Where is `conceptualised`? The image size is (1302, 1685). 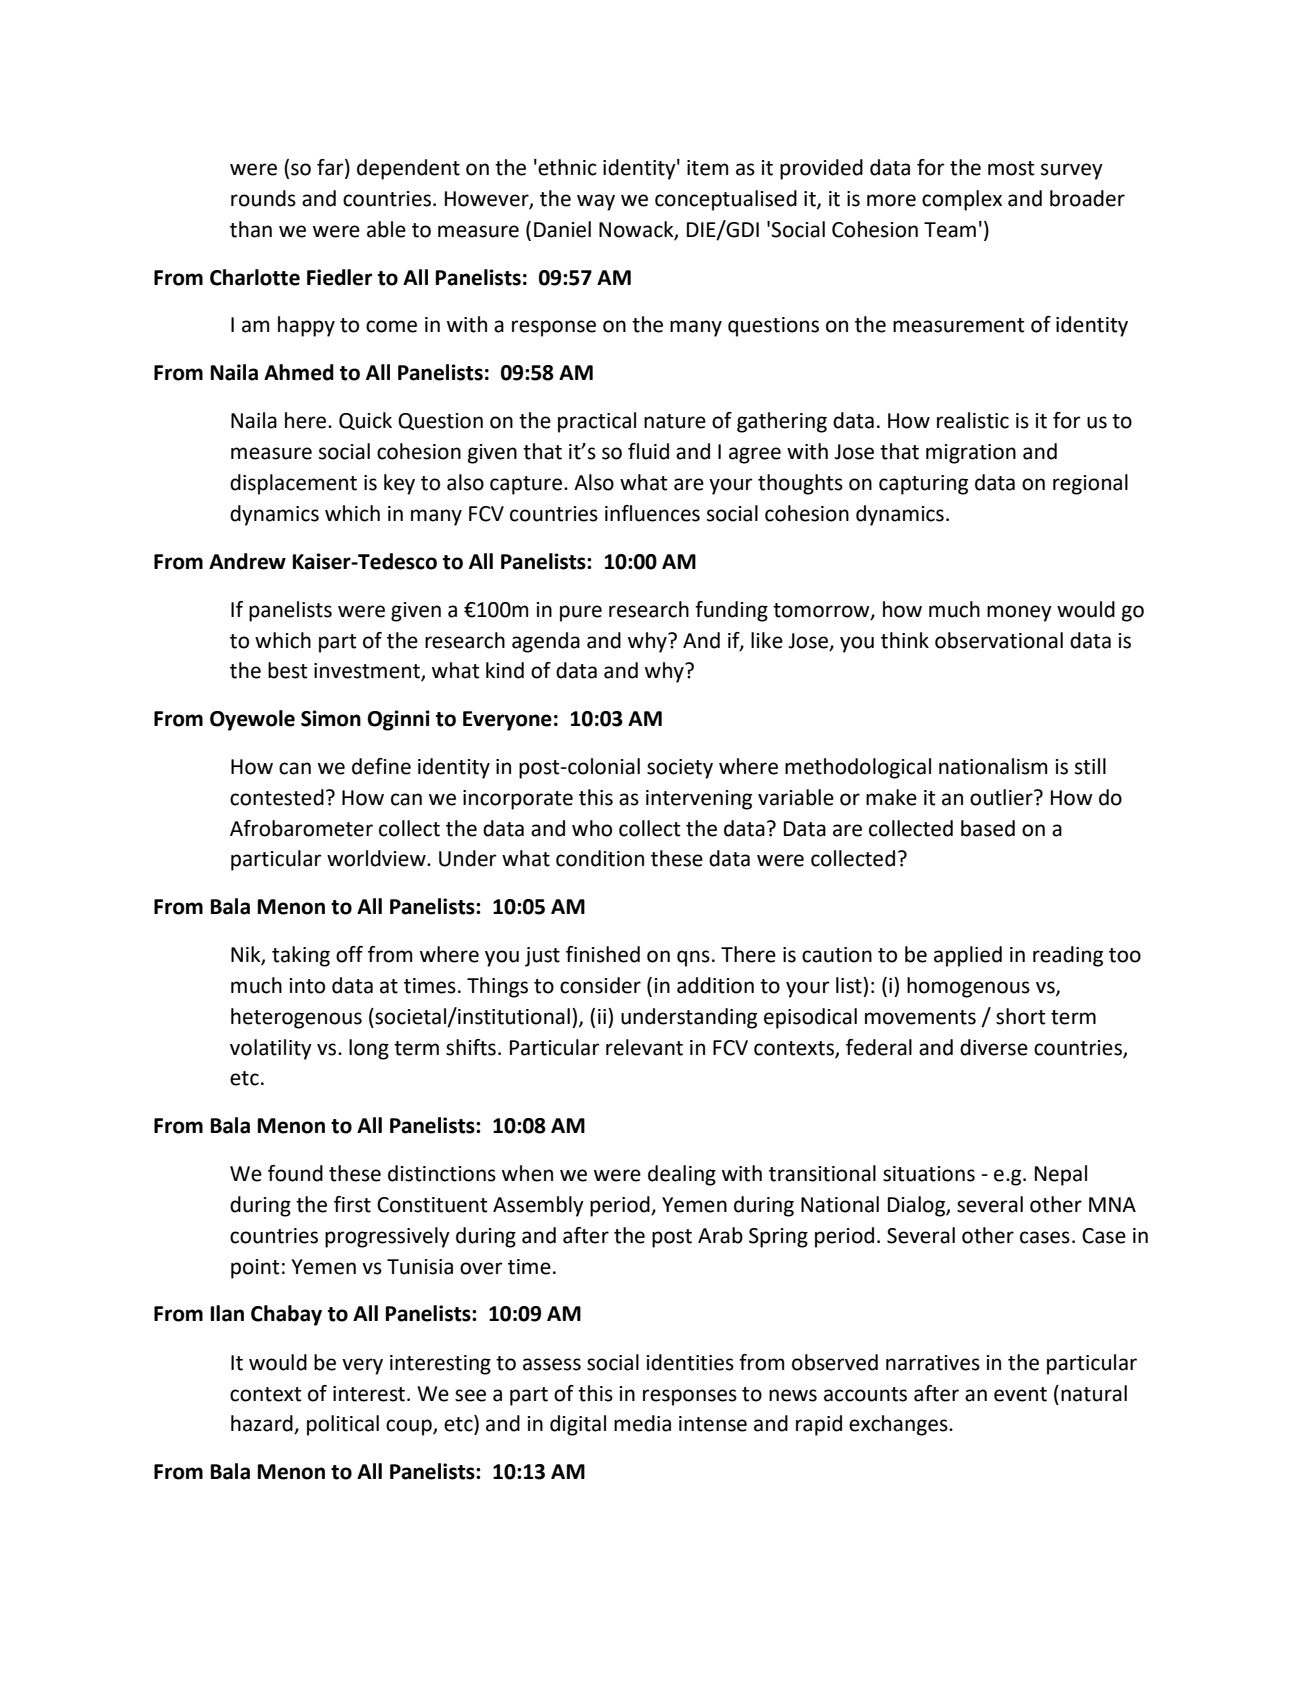 conceptualised is located at coordinates (726, 200).
